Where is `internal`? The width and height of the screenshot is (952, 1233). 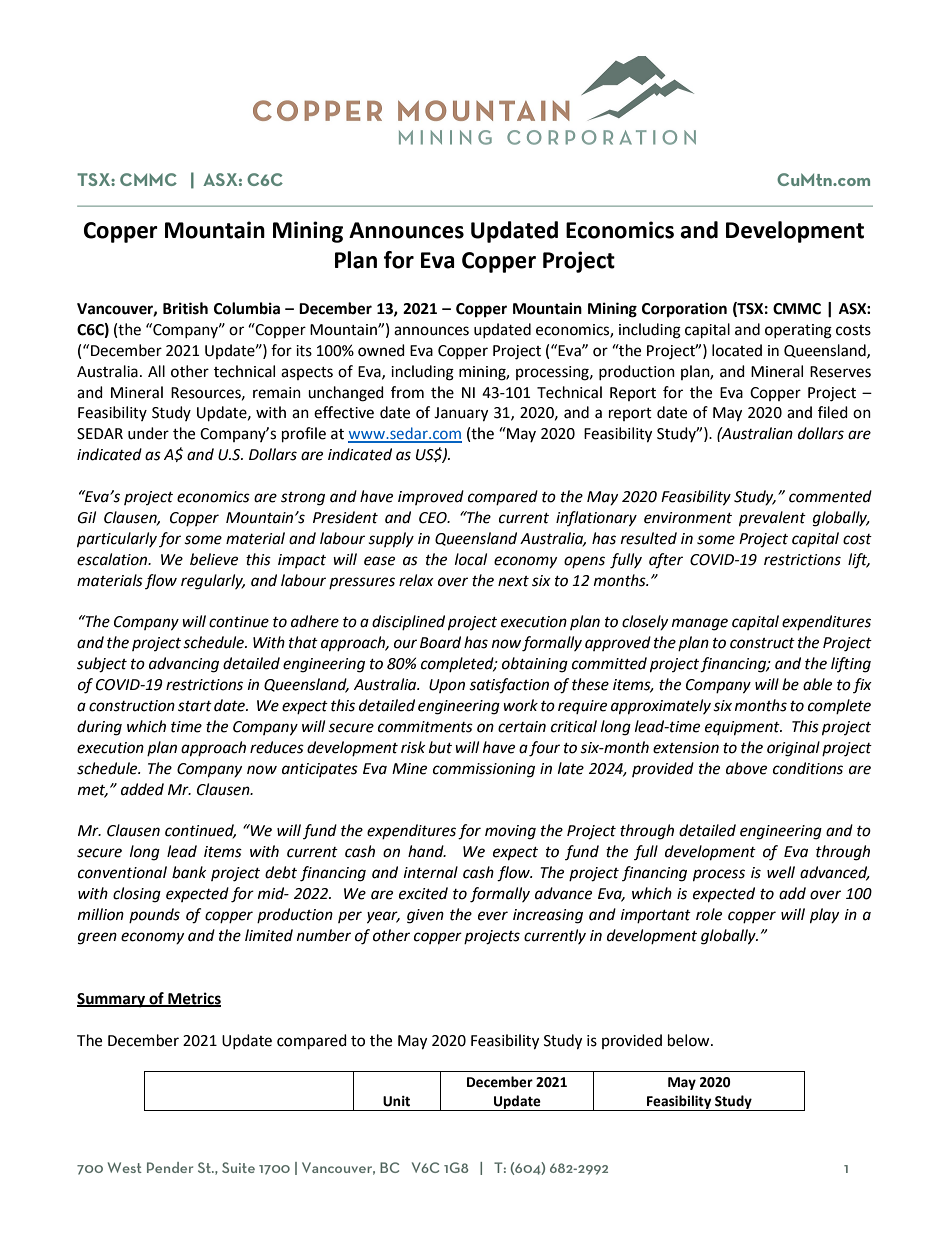 internal is located at coordinates (431, 872).
